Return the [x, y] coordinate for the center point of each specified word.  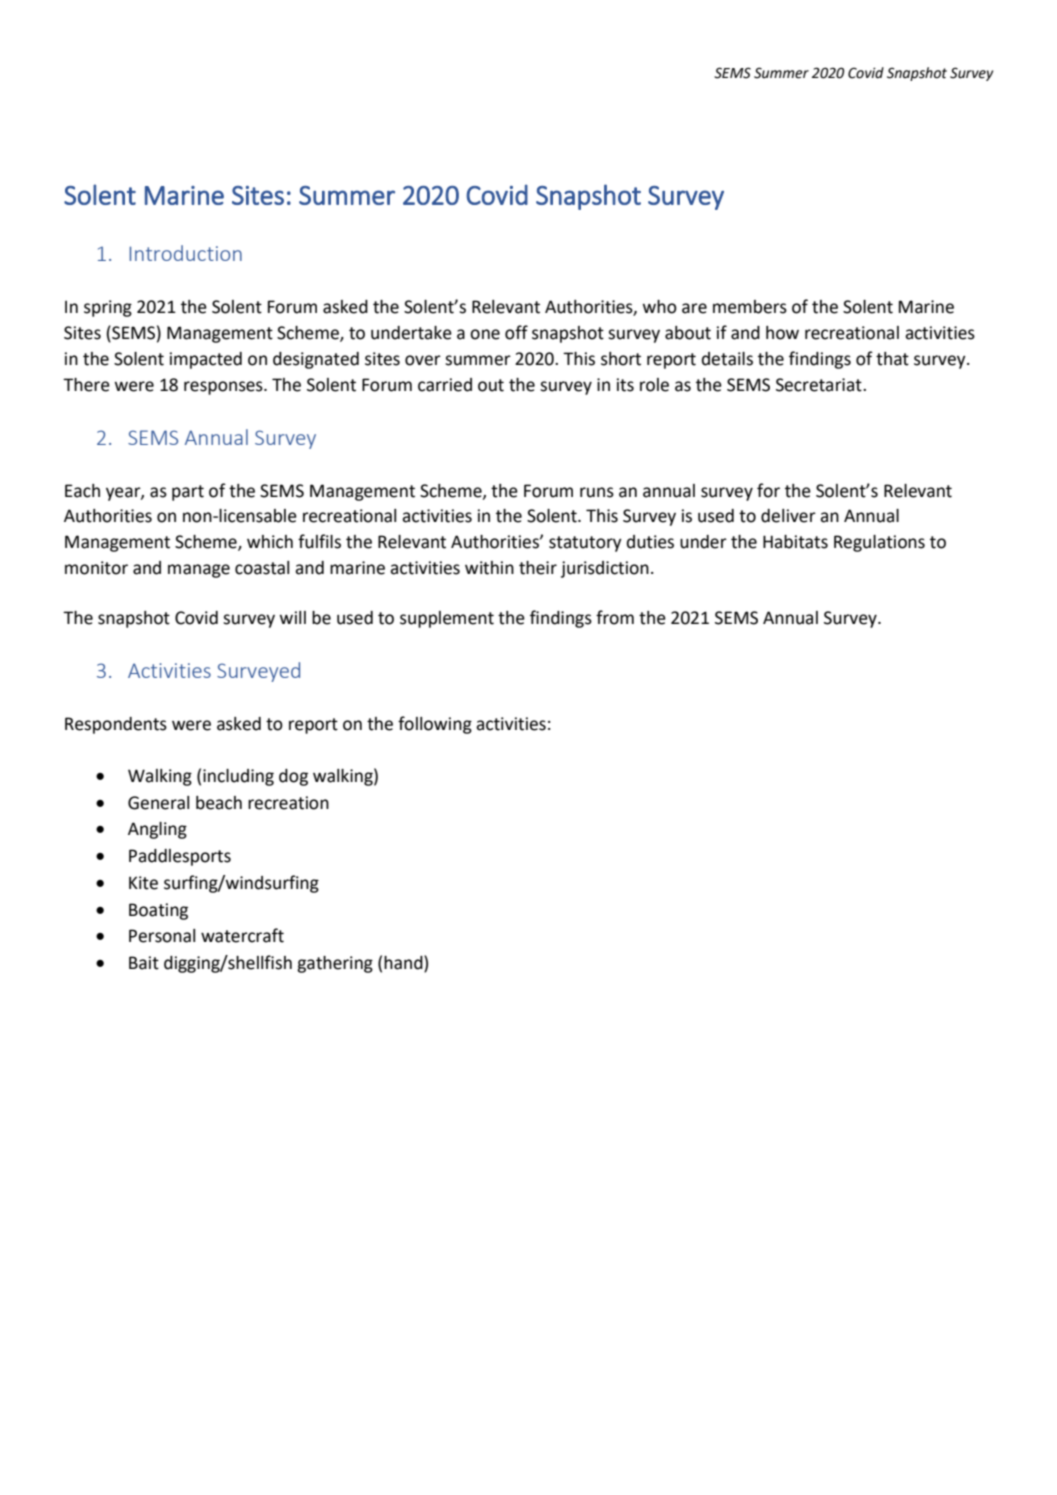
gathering [335, 964]
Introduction [186, 253]
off [516, 332]
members [750, 307]
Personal [162, 936]
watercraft [242, 935]
